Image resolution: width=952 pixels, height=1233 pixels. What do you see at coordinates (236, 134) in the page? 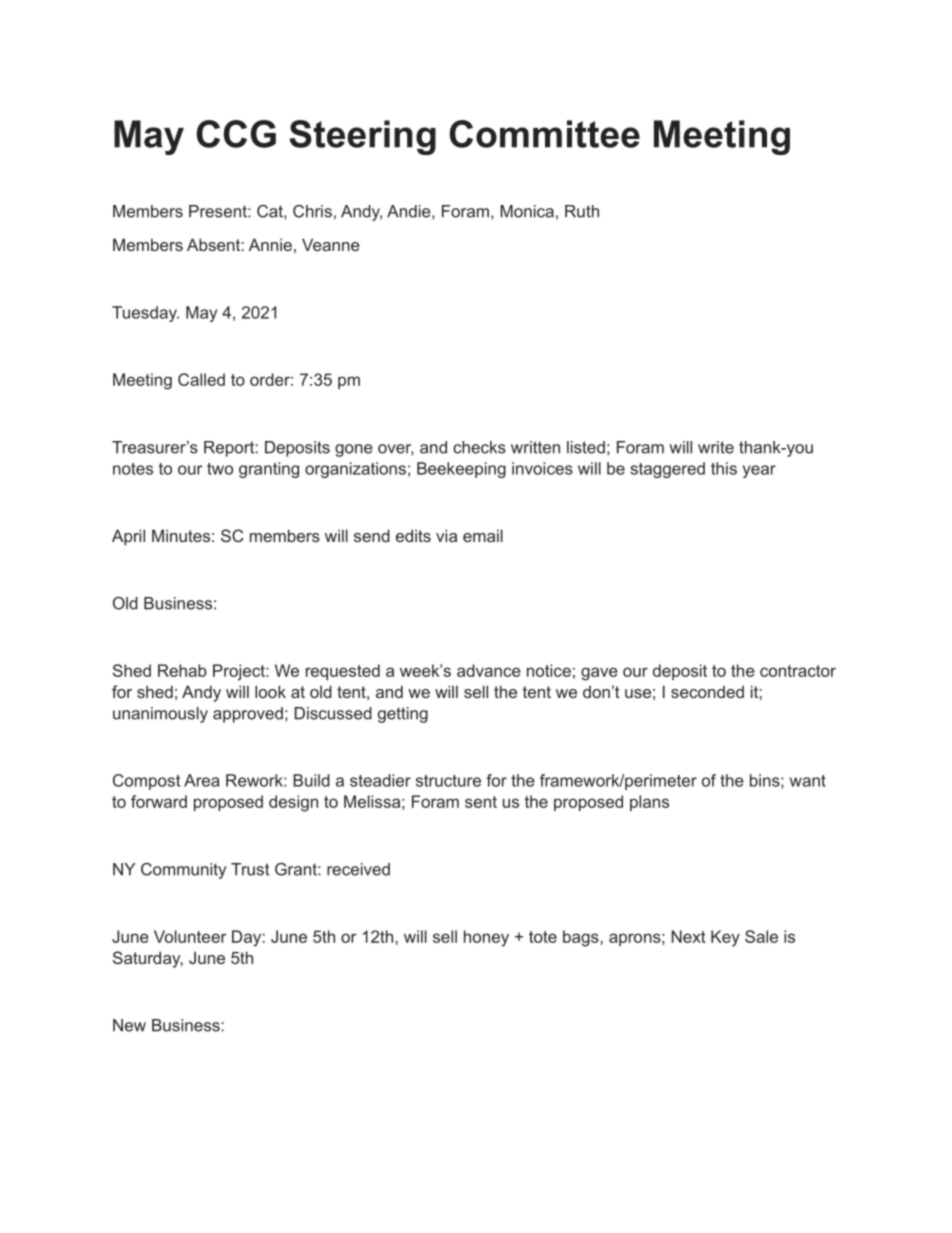
I see `CCG` at bounding box center [236, 134].
